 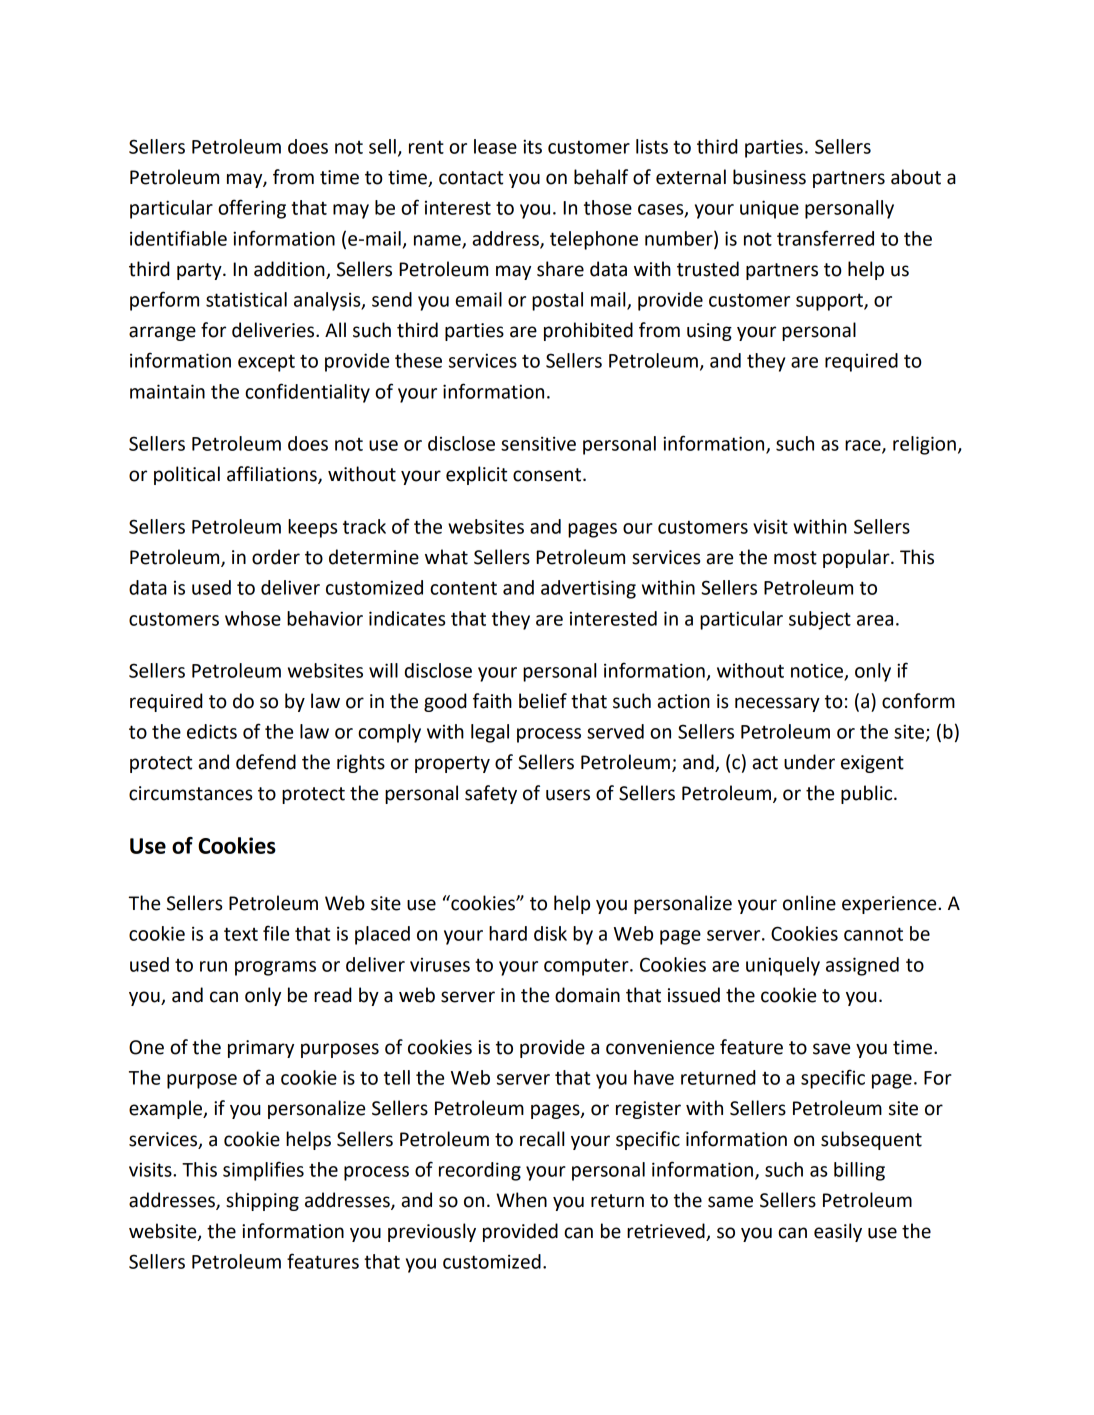 What do you see at coordinates (521, 1200) in the screenshot?
I see `When` at bounding box center [521, 1200].
